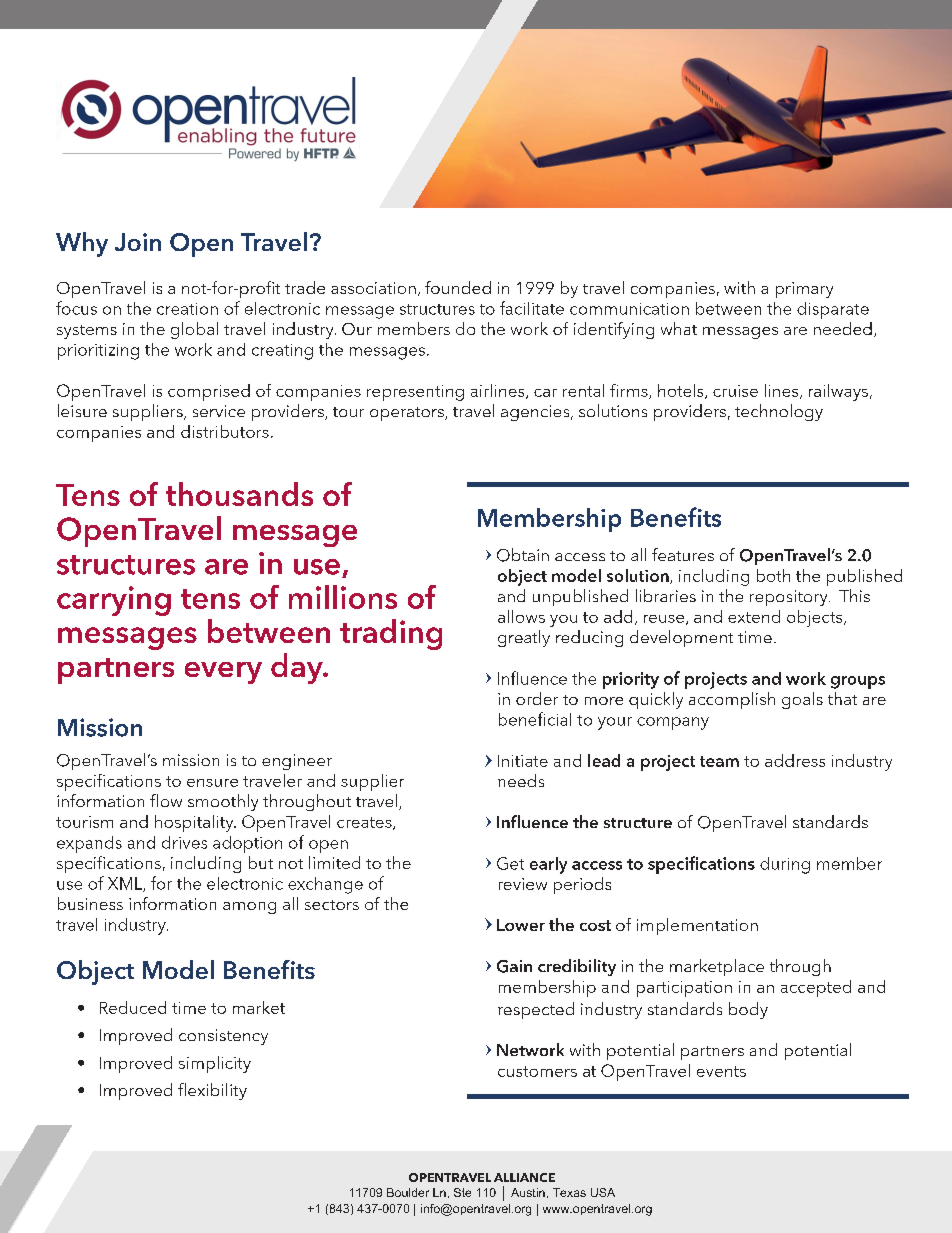 This image has height=1233, width=952. I want to click on both, so click(773, 575).
